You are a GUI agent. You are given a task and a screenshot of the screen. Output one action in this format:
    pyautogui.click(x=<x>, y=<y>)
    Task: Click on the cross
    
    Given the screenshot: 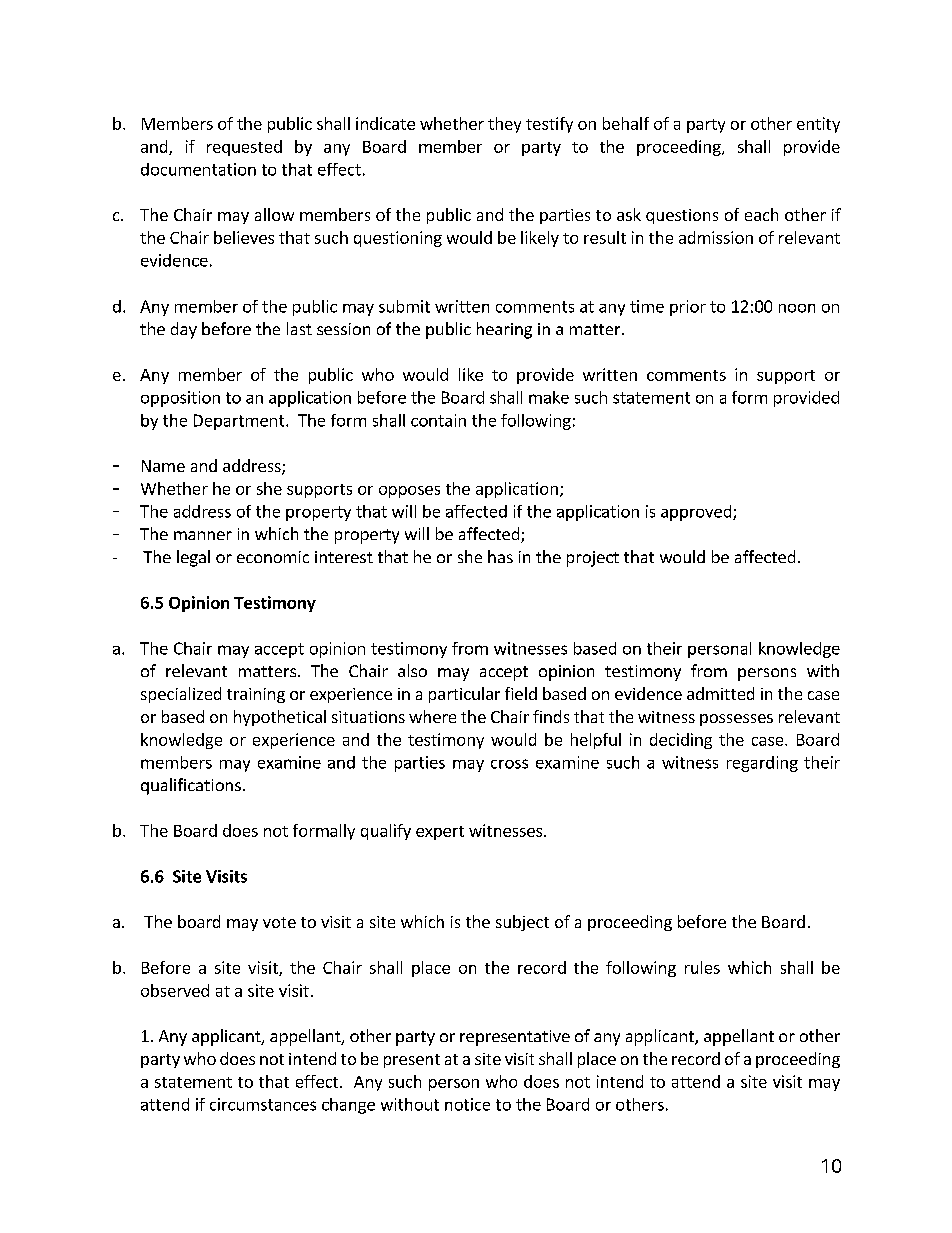 What is the action you would take?
    pyautogui.click(x=509, y=764)
